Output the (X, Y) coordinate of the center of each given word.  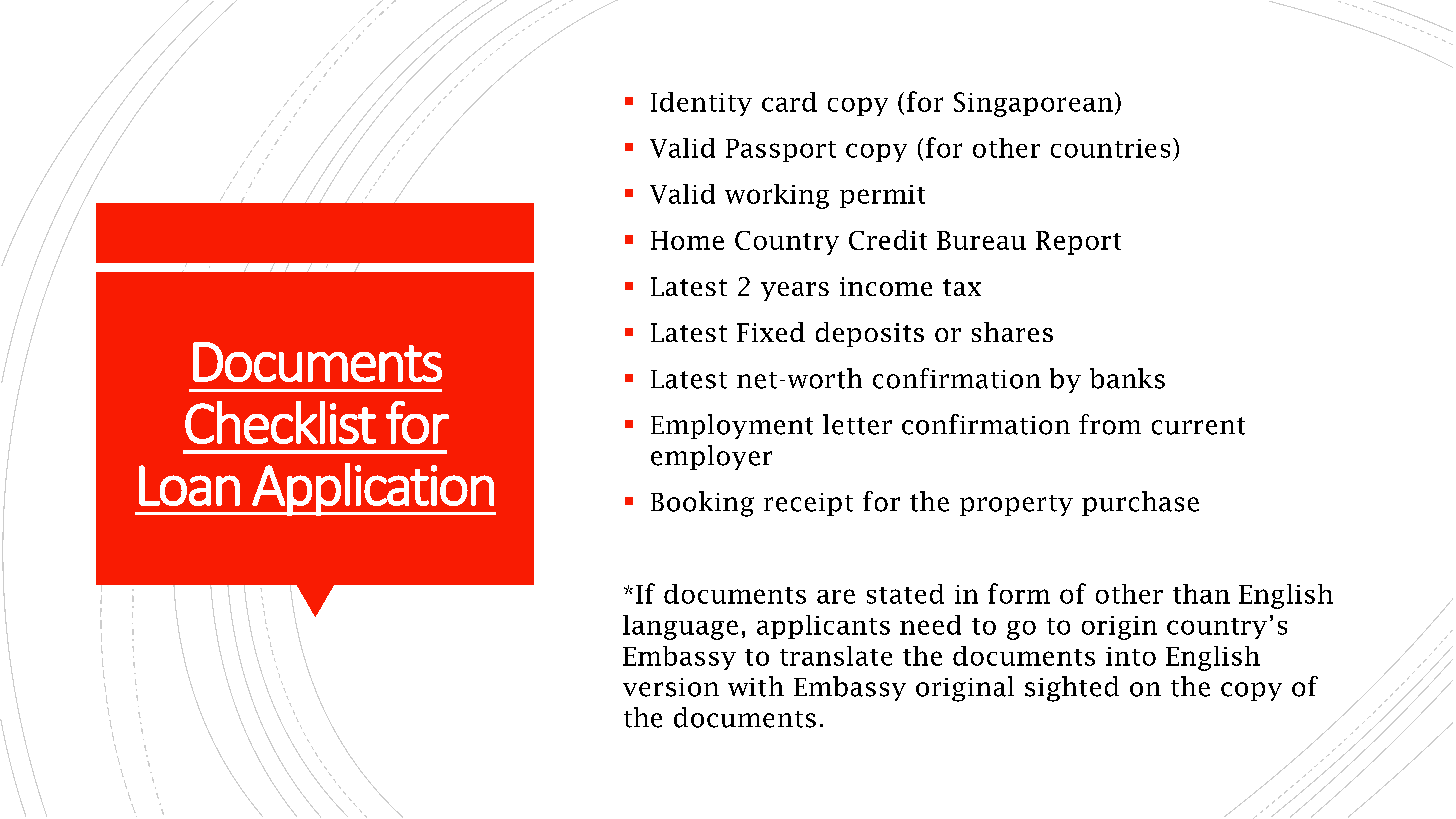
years (795, 291)
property (1016, 505)
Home (687, 240)
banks (1127, 378)
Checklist (280, 422)
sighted (1072, 689)
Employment (732, 426)
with (756, 686)
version (671, 687)
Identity (701, 104)
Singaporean (1033, 104)
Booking (702, 504)
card (789, 102)
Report (1078, 243)
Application (373, 489)
